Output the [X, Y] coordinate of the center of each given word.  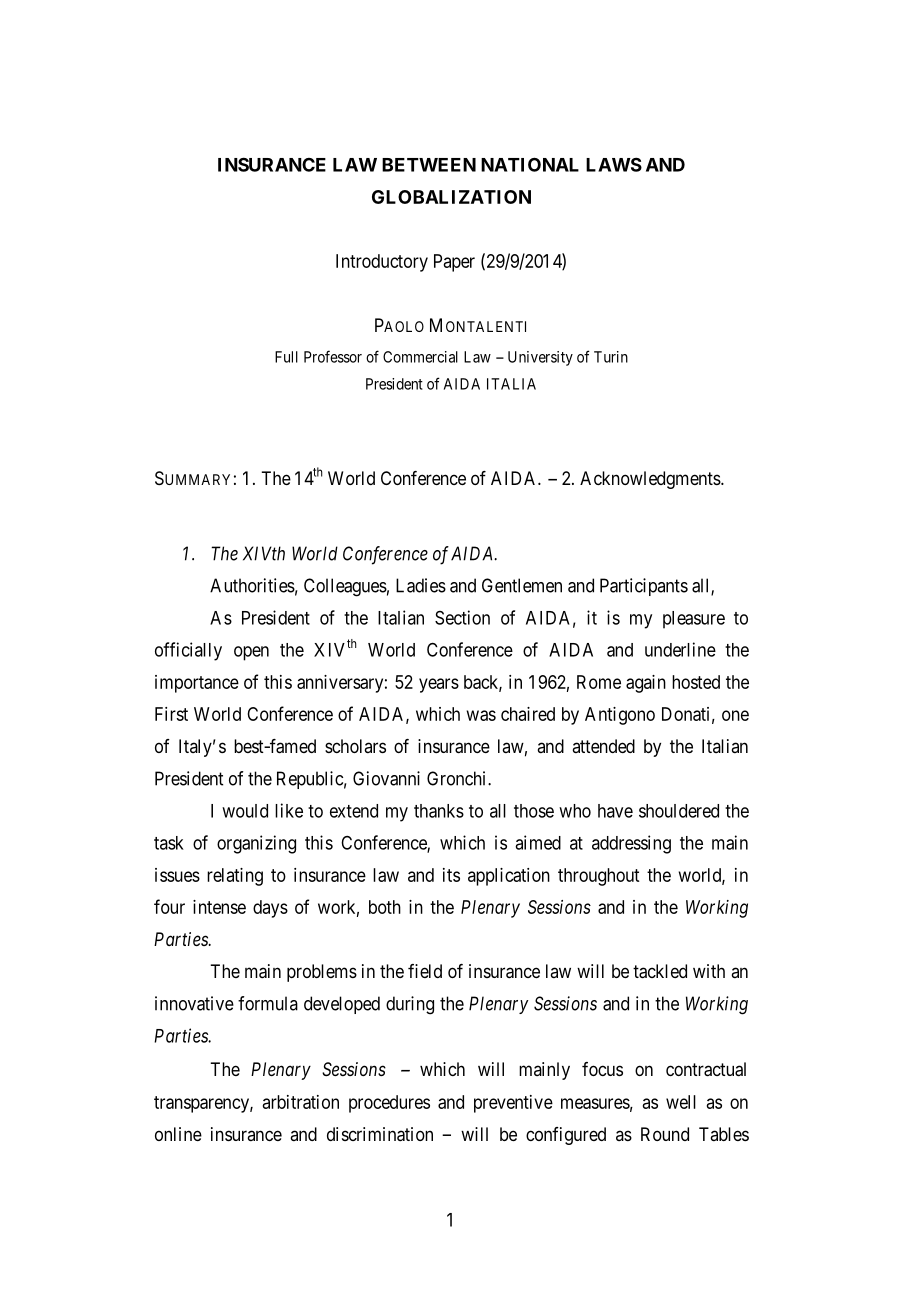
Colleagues [345, 587]
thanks [439, 811]
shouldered [679, 811]
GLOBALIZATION [451, 197]
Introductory [382, 263]
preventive [513, 1104]
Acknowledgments [651, 480]
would [245, 811]
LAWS [614, 164]
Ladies [421, 585]
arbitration [301, 1102]
